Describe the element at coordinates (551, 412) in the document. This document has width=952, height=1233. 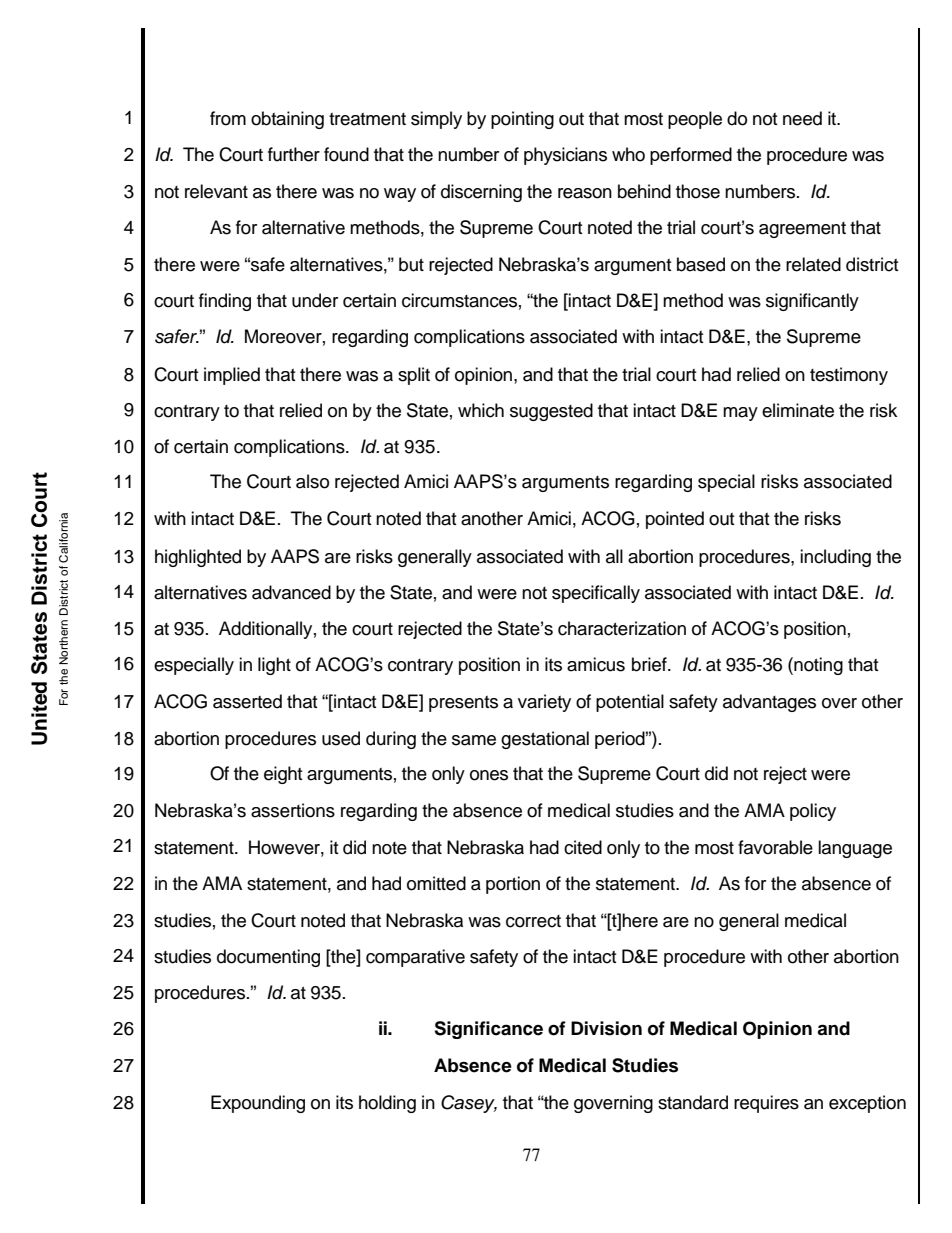
I see `suggested` at that location.
